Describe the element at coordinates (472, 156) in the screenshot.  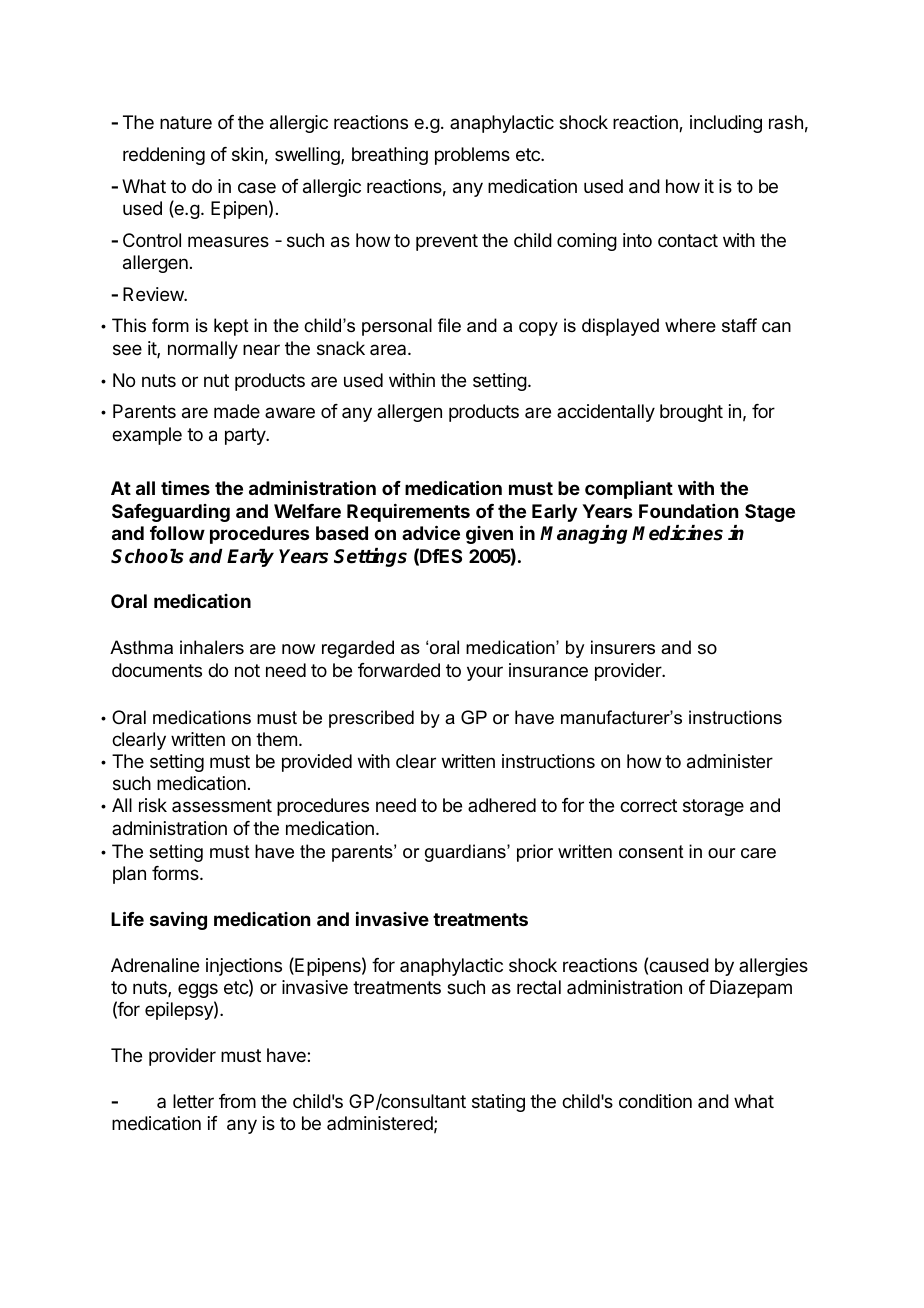
I see `problems` at that location.
